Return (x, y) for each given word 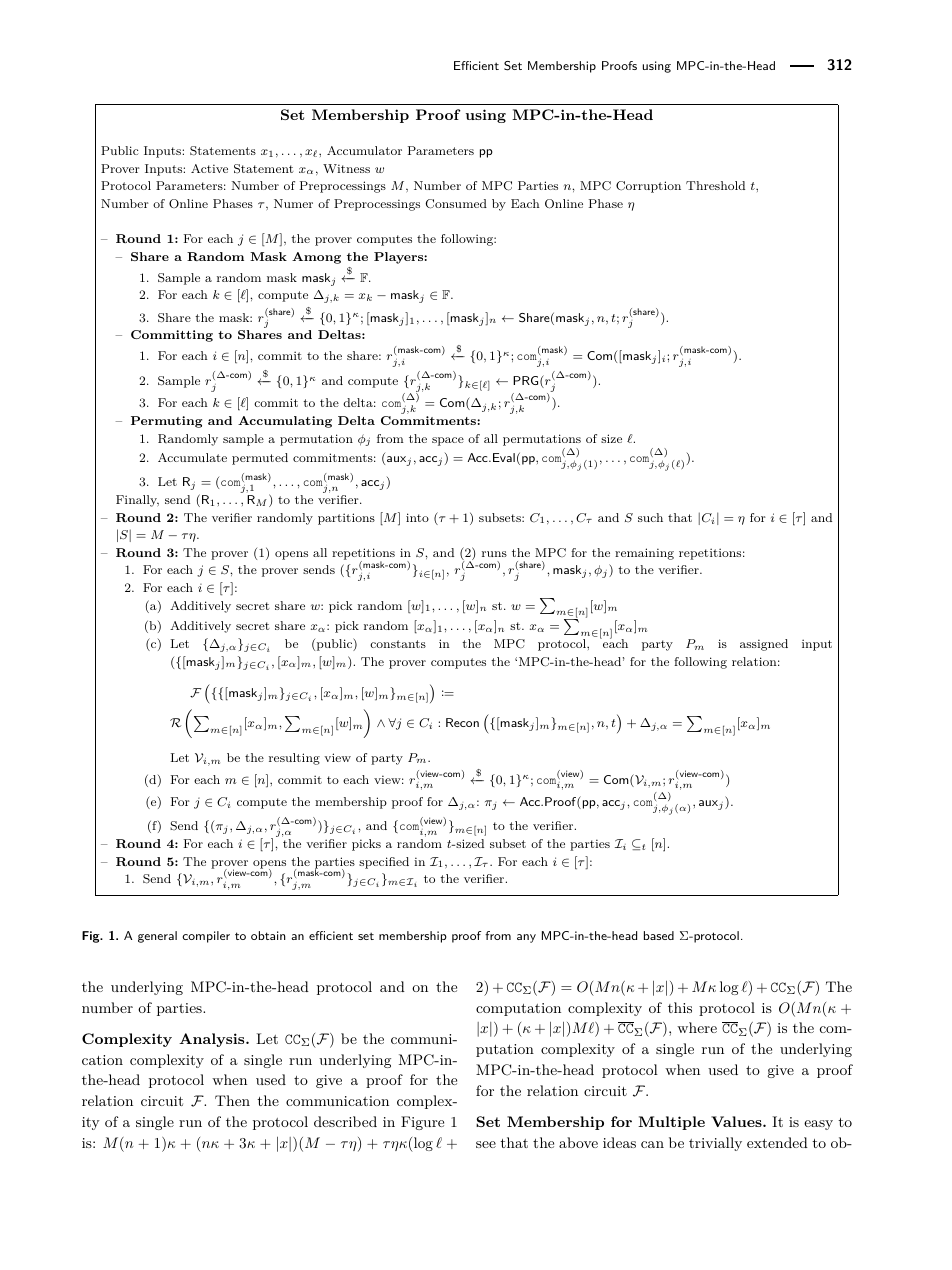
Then (232, 1100)
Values (737, 1121)
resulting (294, 759)
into (417, 517)
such (650, 517)
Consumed (456, 204)
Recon (462, 722)
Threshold (715, 185)
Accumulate (192, 457)
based (659, 935)
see (486, 1144)
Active (209, 168)
